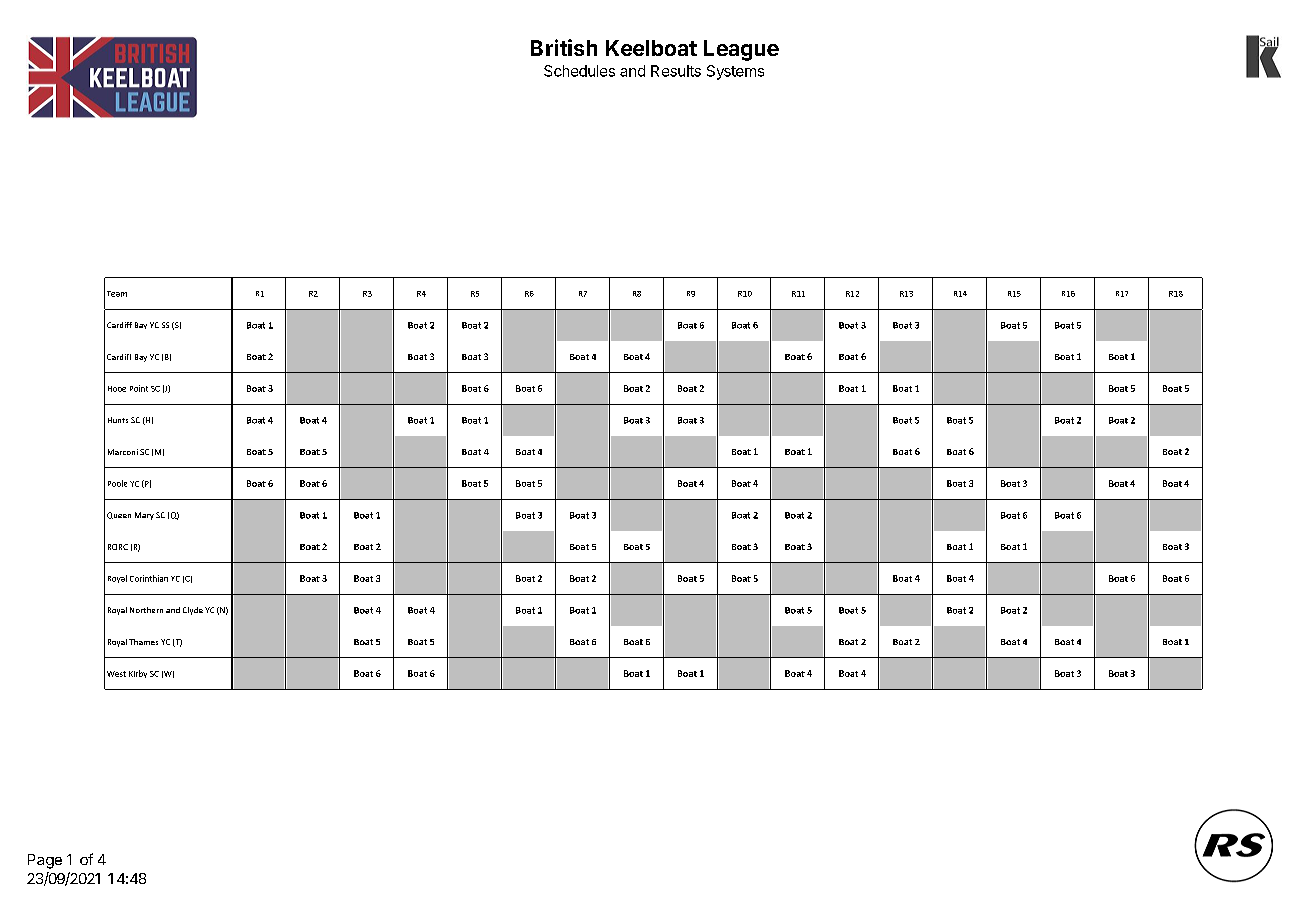 The width and height of the screenshot is (1308, 924). I want to click on Hunts, so click(118, 420).
